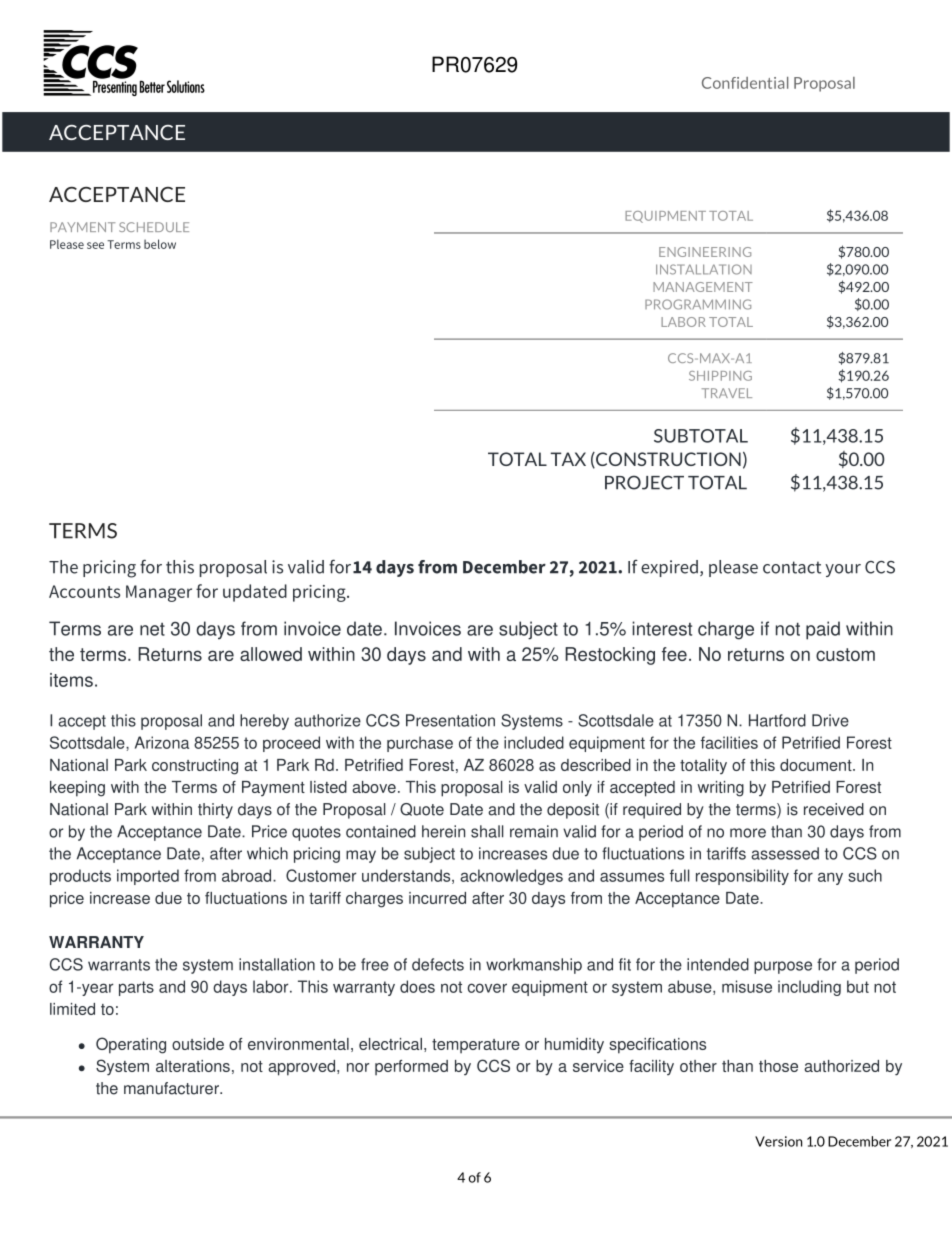 The image size is (952, 1233). I want to click on SCHEDULE, so click(154, 227).
